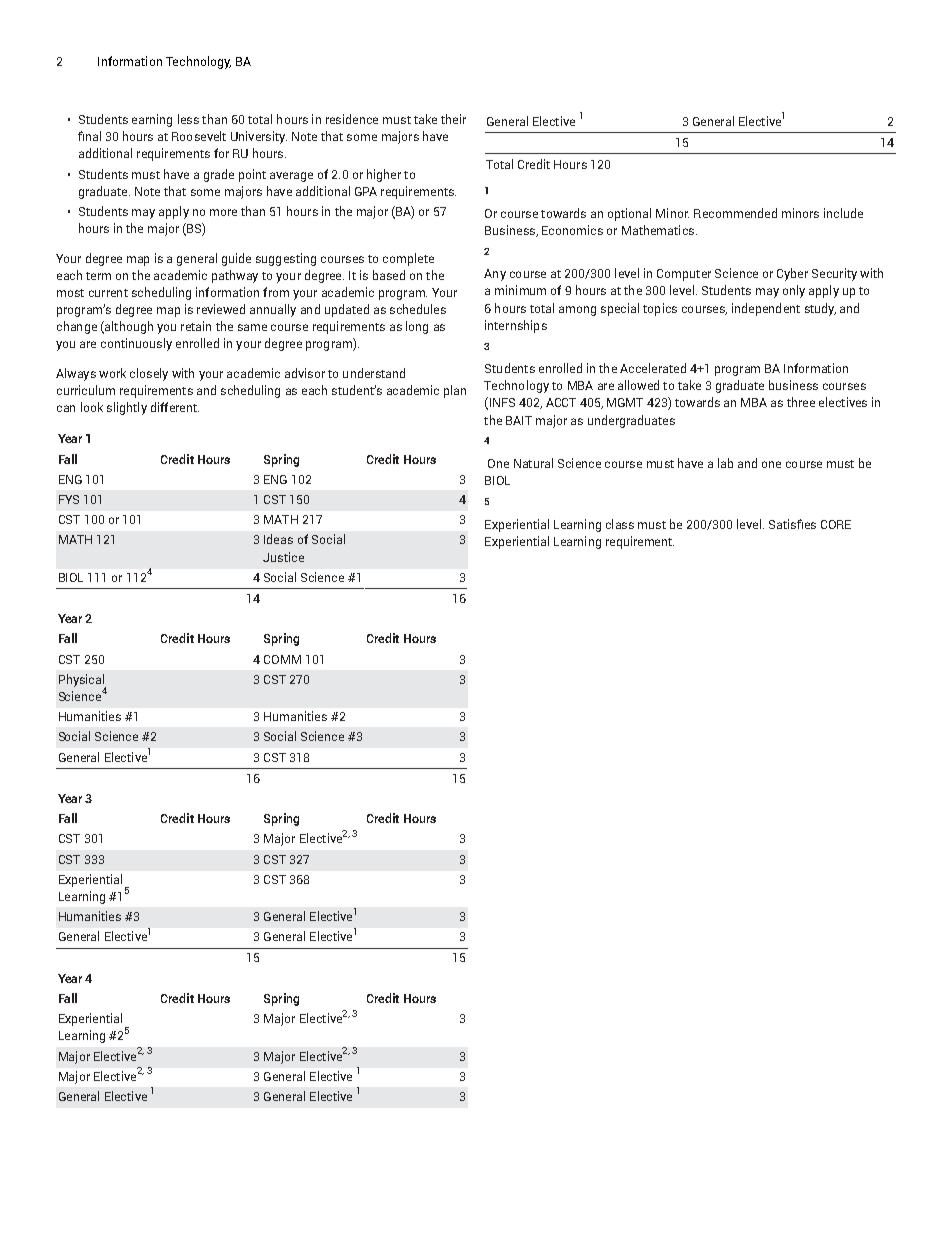  I want to click on their, so click(453, 119).
